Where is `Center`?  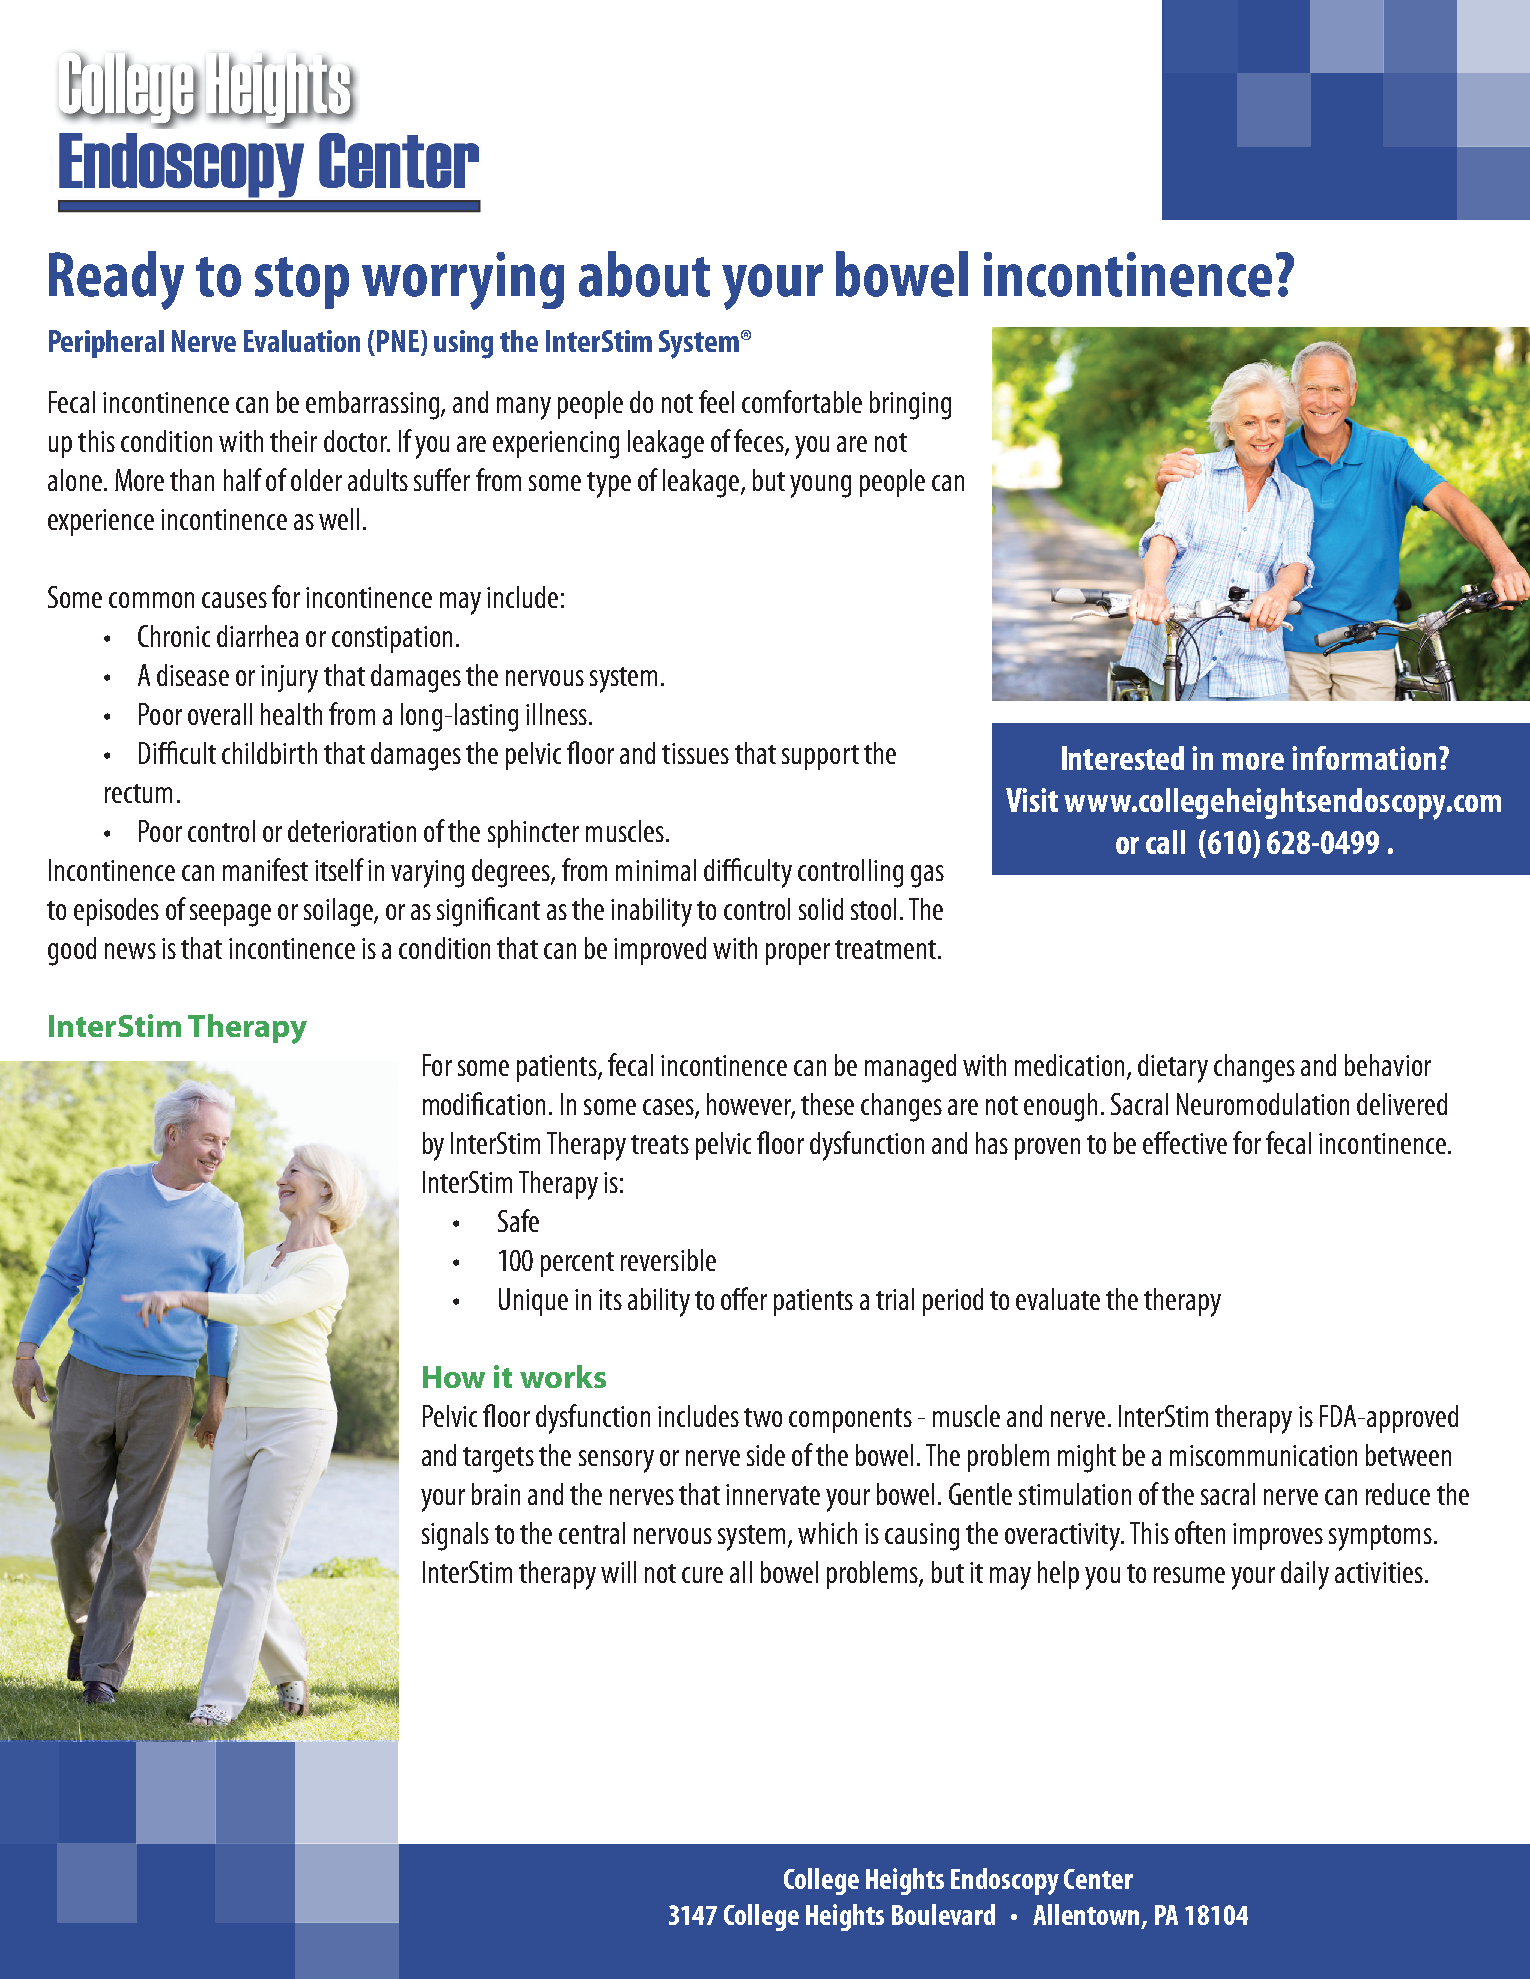
Center is located at coordinates (1098, 1879).
